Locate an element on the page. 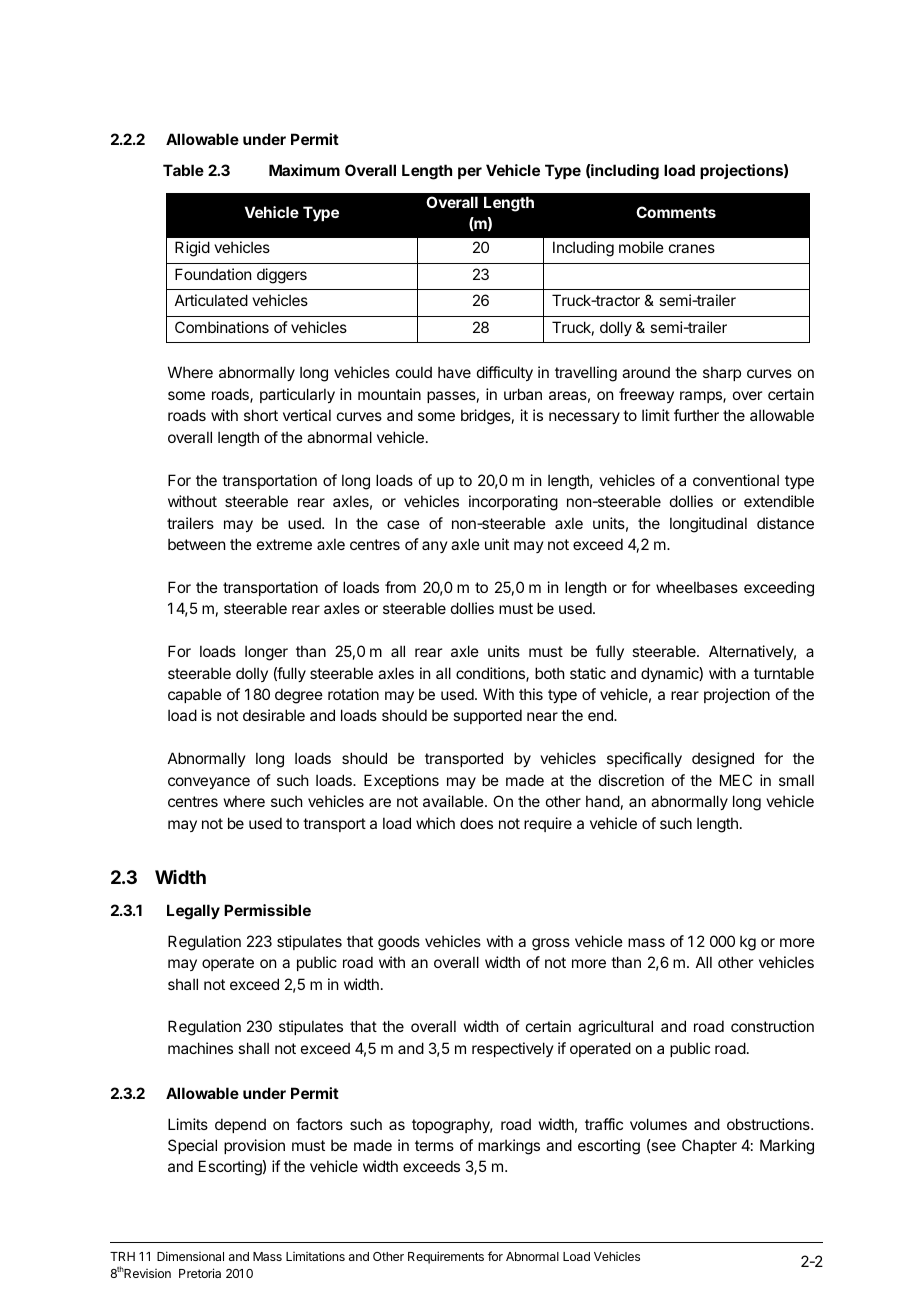  machines is located at coordinates (200, 1048).
